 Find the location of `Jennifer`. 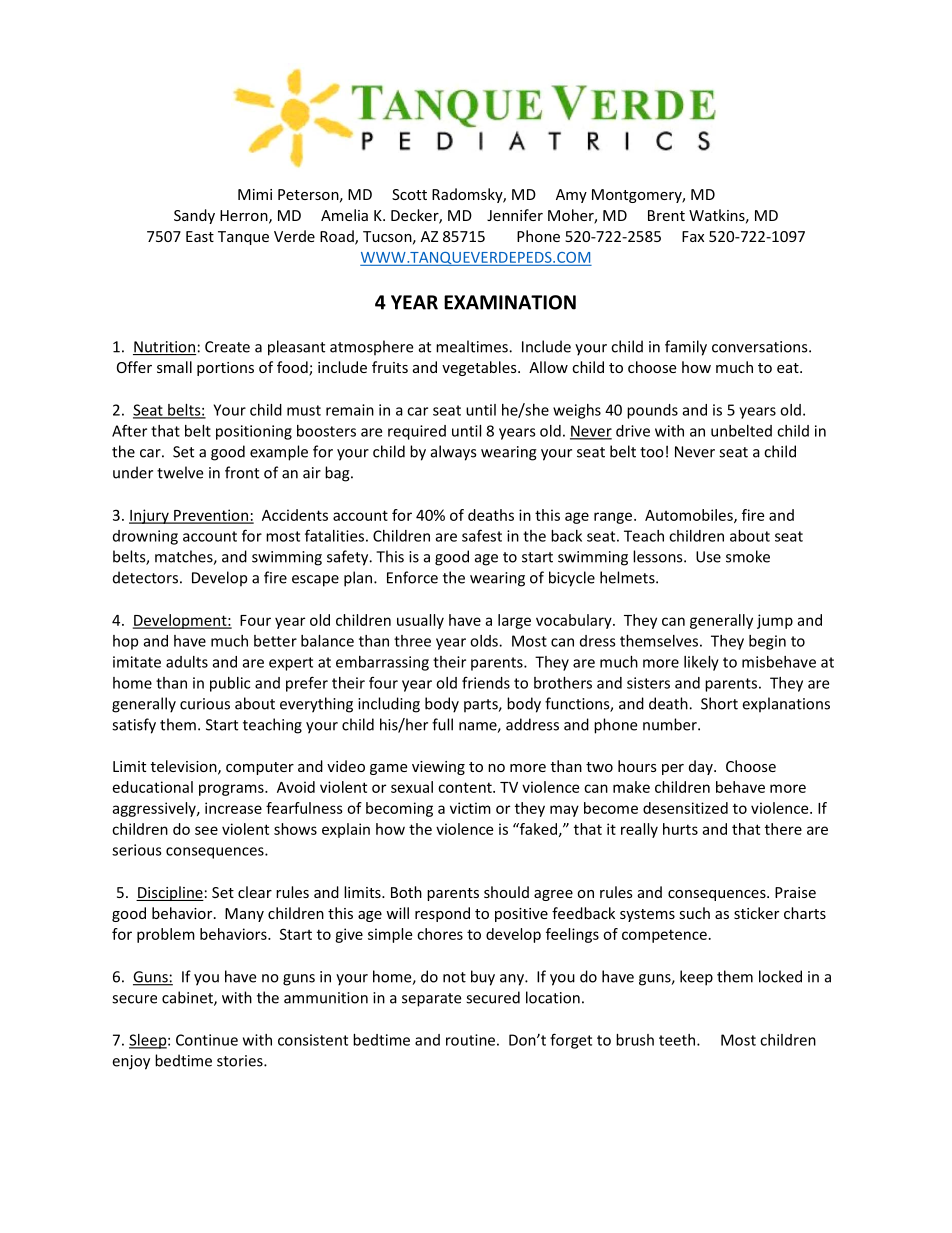

Jennifer is located at coordinates (515, 215).
